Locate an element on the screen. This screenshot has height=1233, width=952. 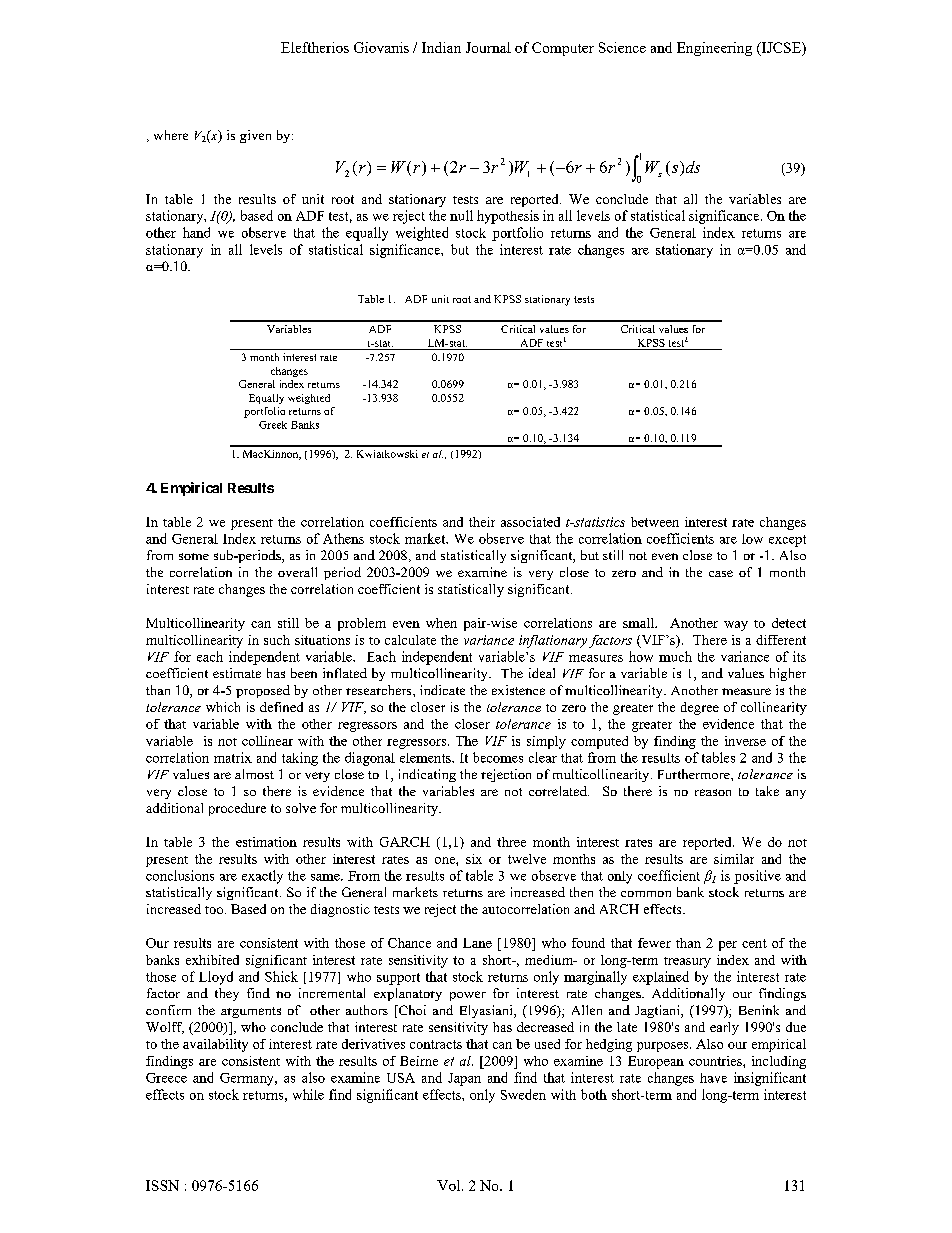
when is located at coordinates (441, 623).
